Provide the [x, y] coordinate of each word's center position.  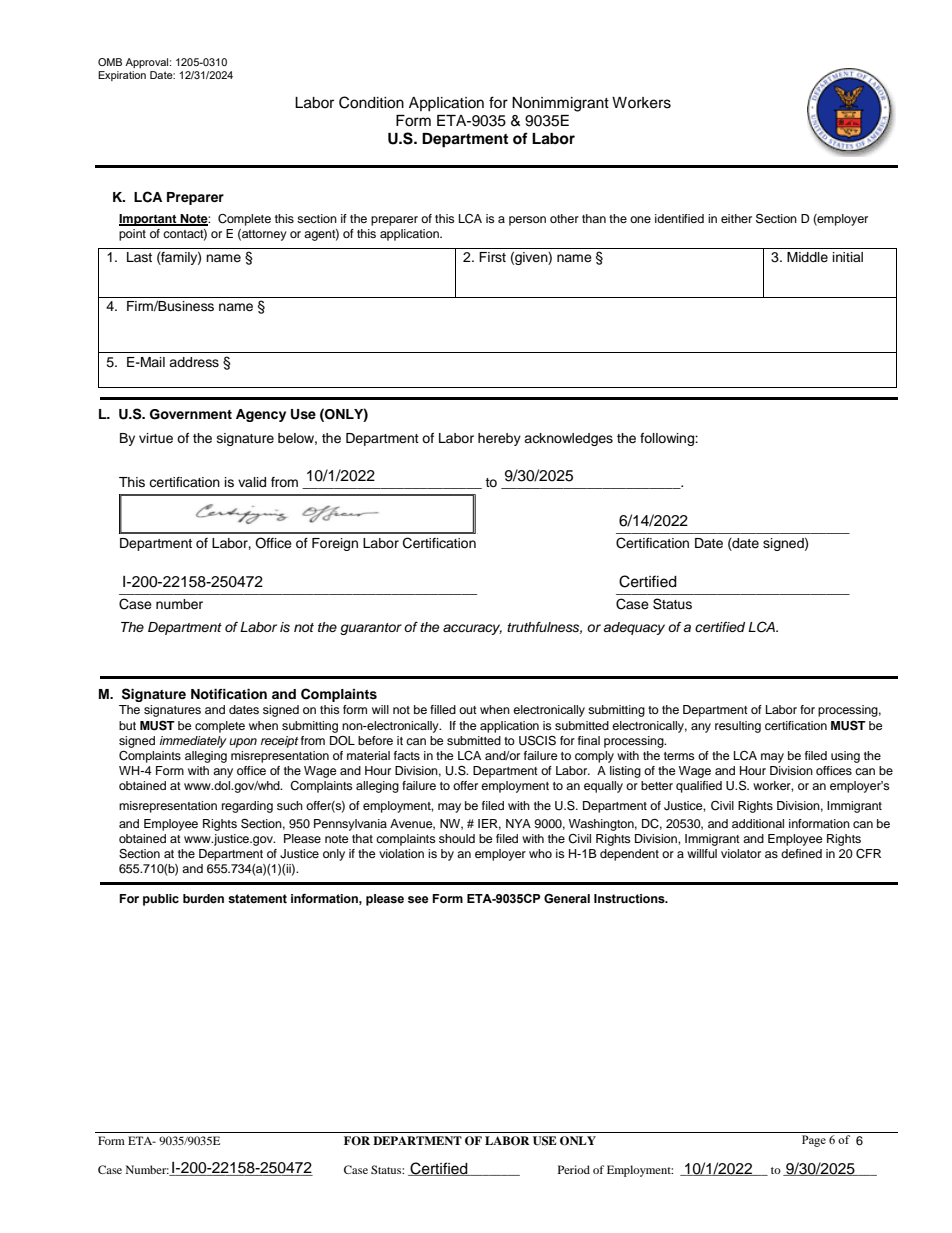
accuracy [472, 629]
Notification [229, 694]
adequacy [634, 628]
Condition [371, 102]
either [736, 218]
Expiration [122, 76]
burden [203, 899]
